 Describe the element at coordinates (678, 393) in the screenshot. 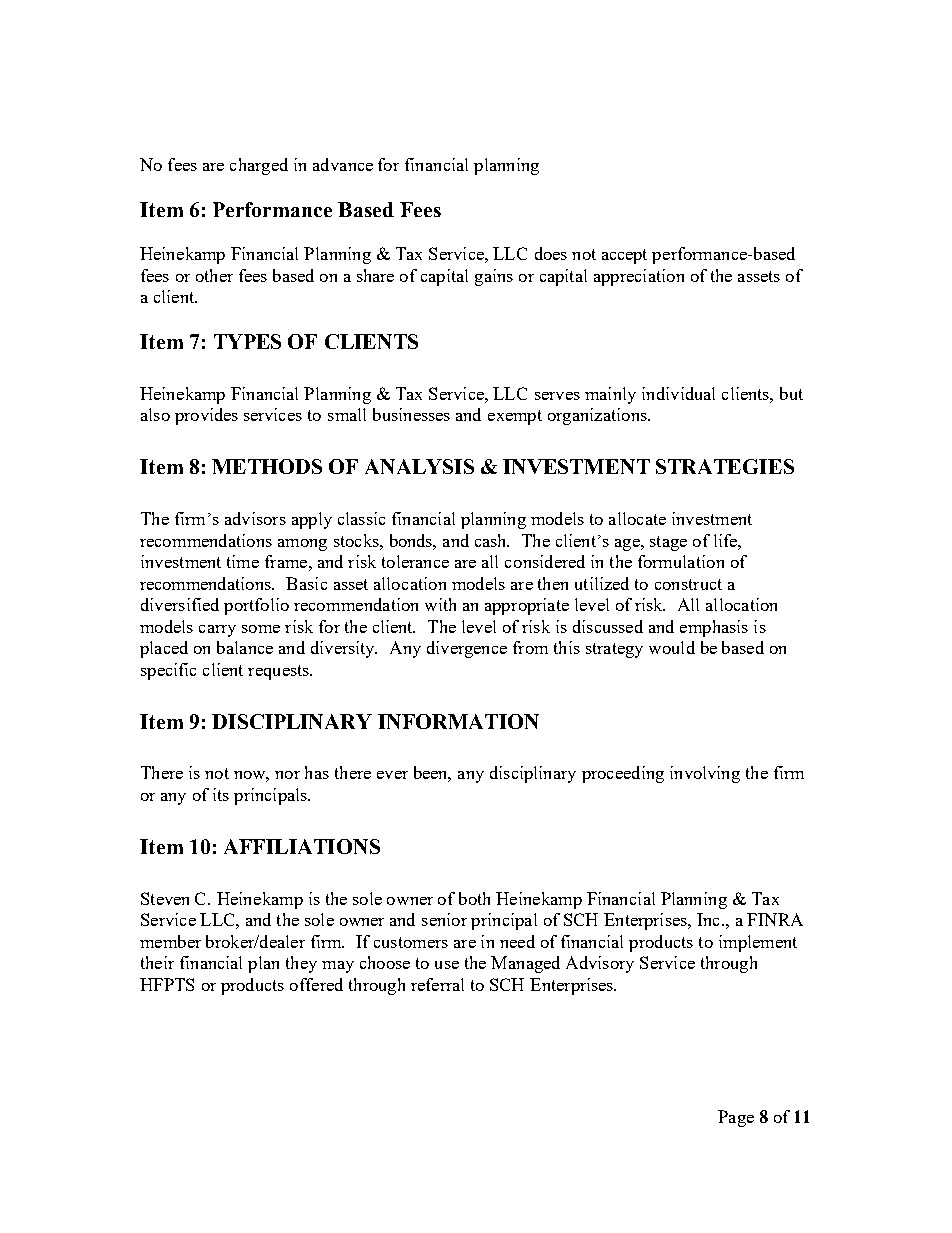

I see `individual` at that location.
